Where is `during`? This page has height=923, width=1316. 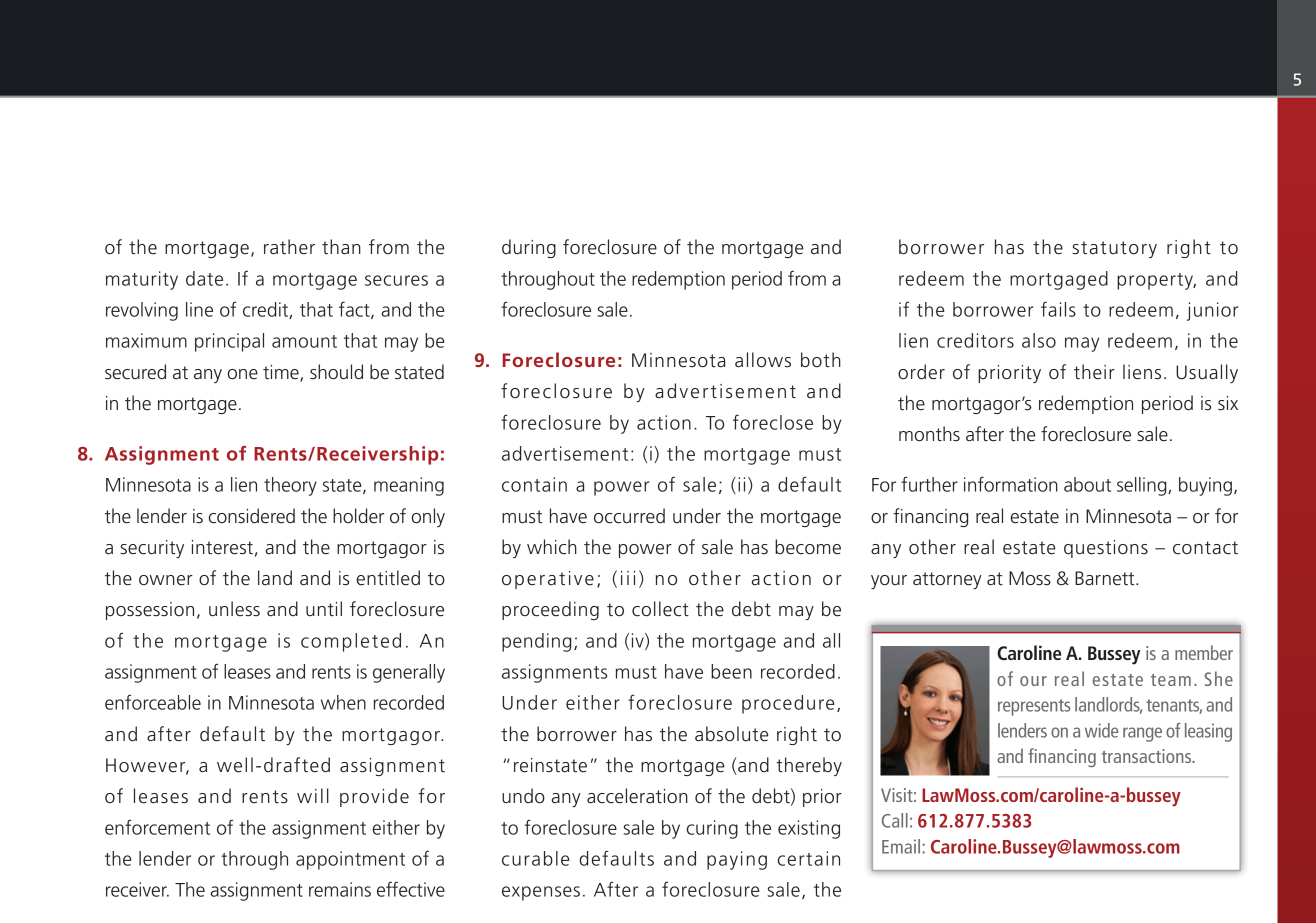 during is located at coordinates (529, 248).
